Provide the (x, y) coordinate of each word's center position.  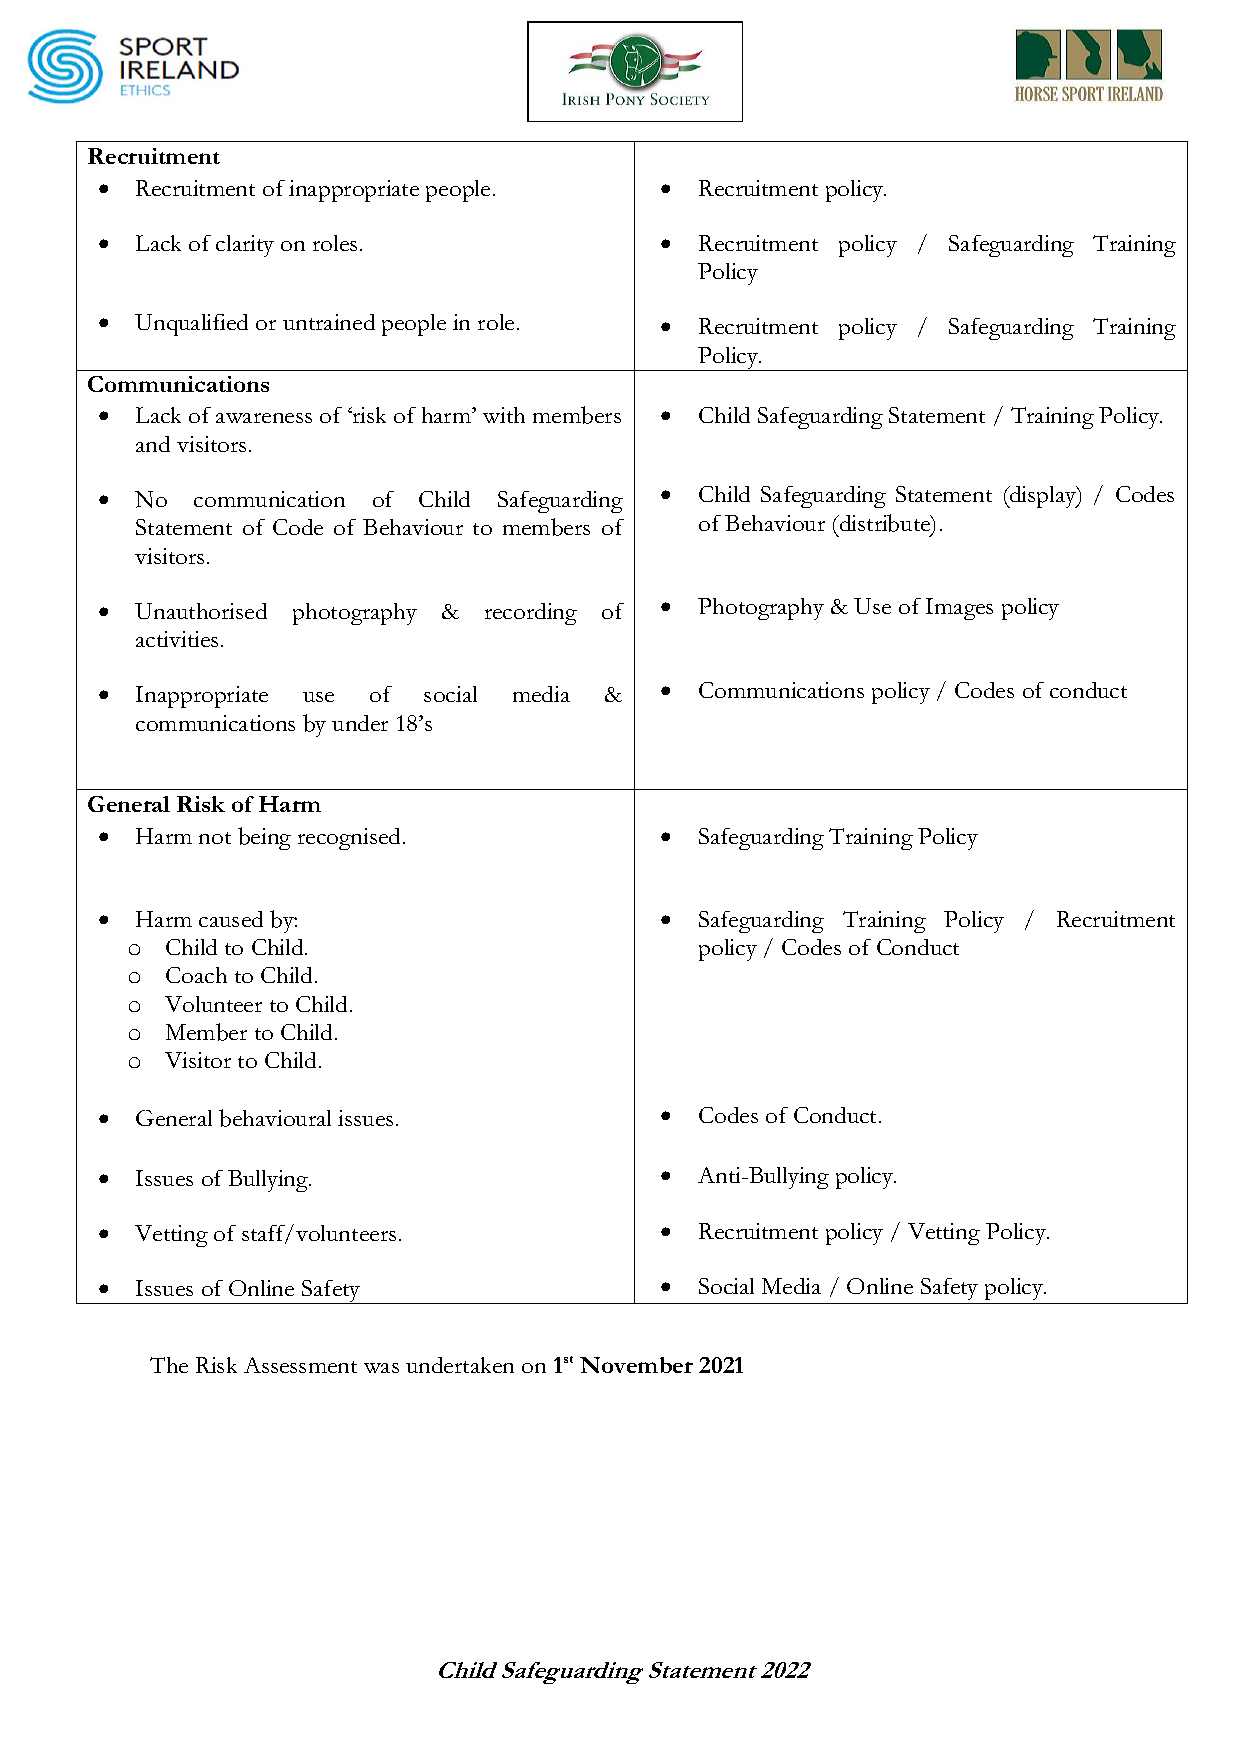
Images (959, 609)
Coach (196, 975)
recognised (349, 839)
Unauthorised (201, 611)
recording (531, 614)
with (504, 415)
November (636, 1365)
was (381, 1368)
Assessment (300, 1365)
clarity (245, 246)
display (1043, 497)
